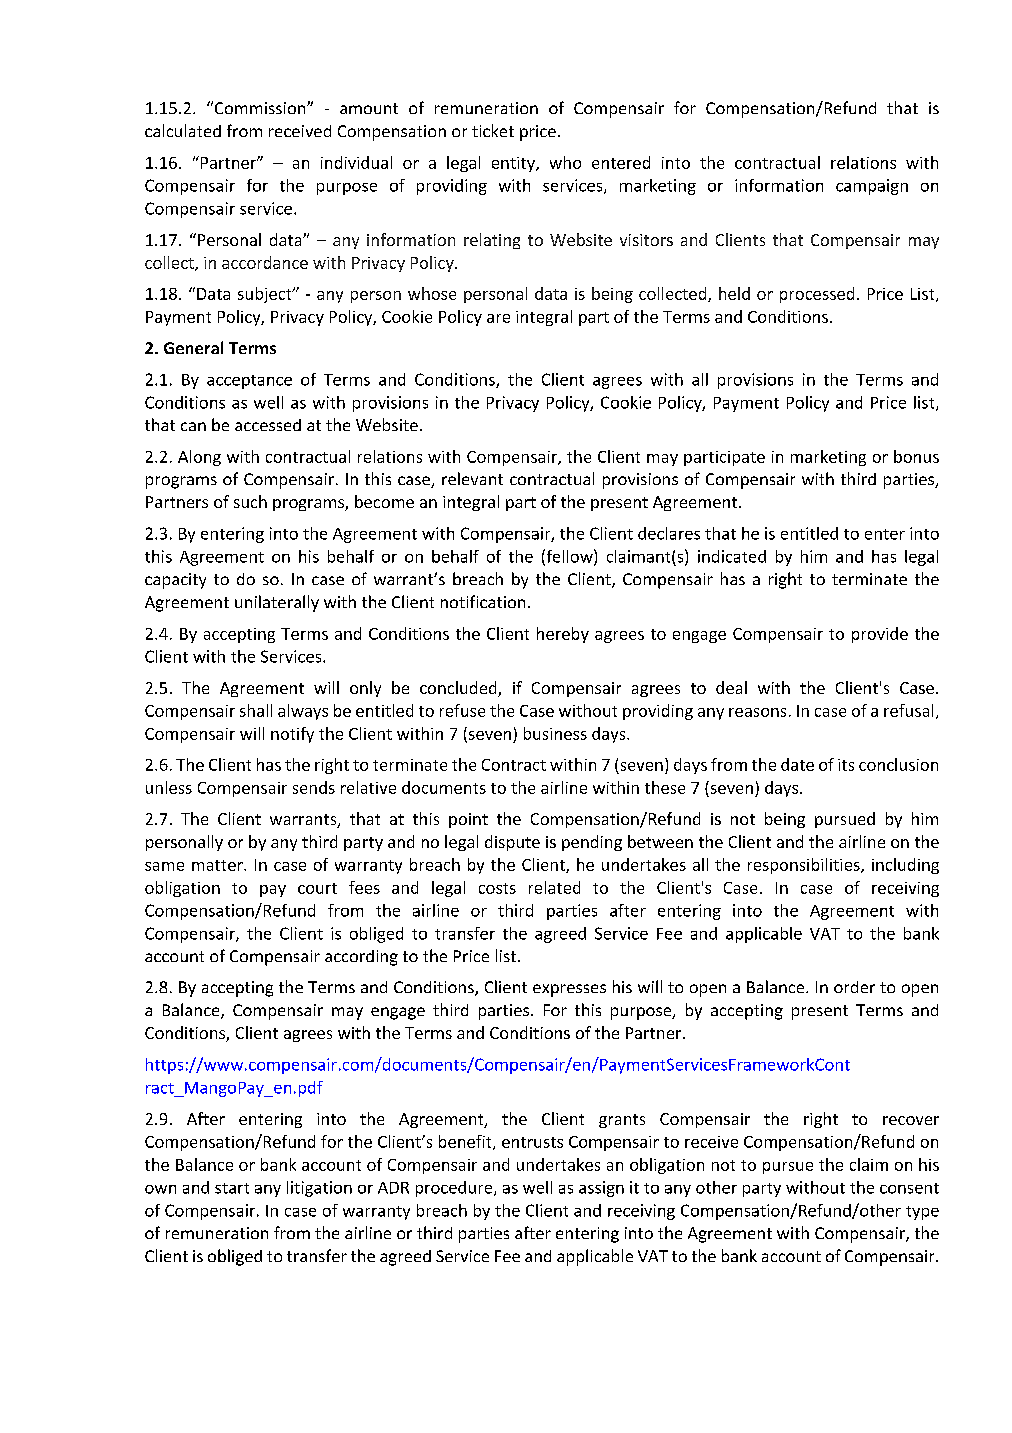 Image resolution: width=1012 pixels, height=1433 pixels. Describe the element at coordinates (916, 456) in the image. I see `bonus` at that location.
